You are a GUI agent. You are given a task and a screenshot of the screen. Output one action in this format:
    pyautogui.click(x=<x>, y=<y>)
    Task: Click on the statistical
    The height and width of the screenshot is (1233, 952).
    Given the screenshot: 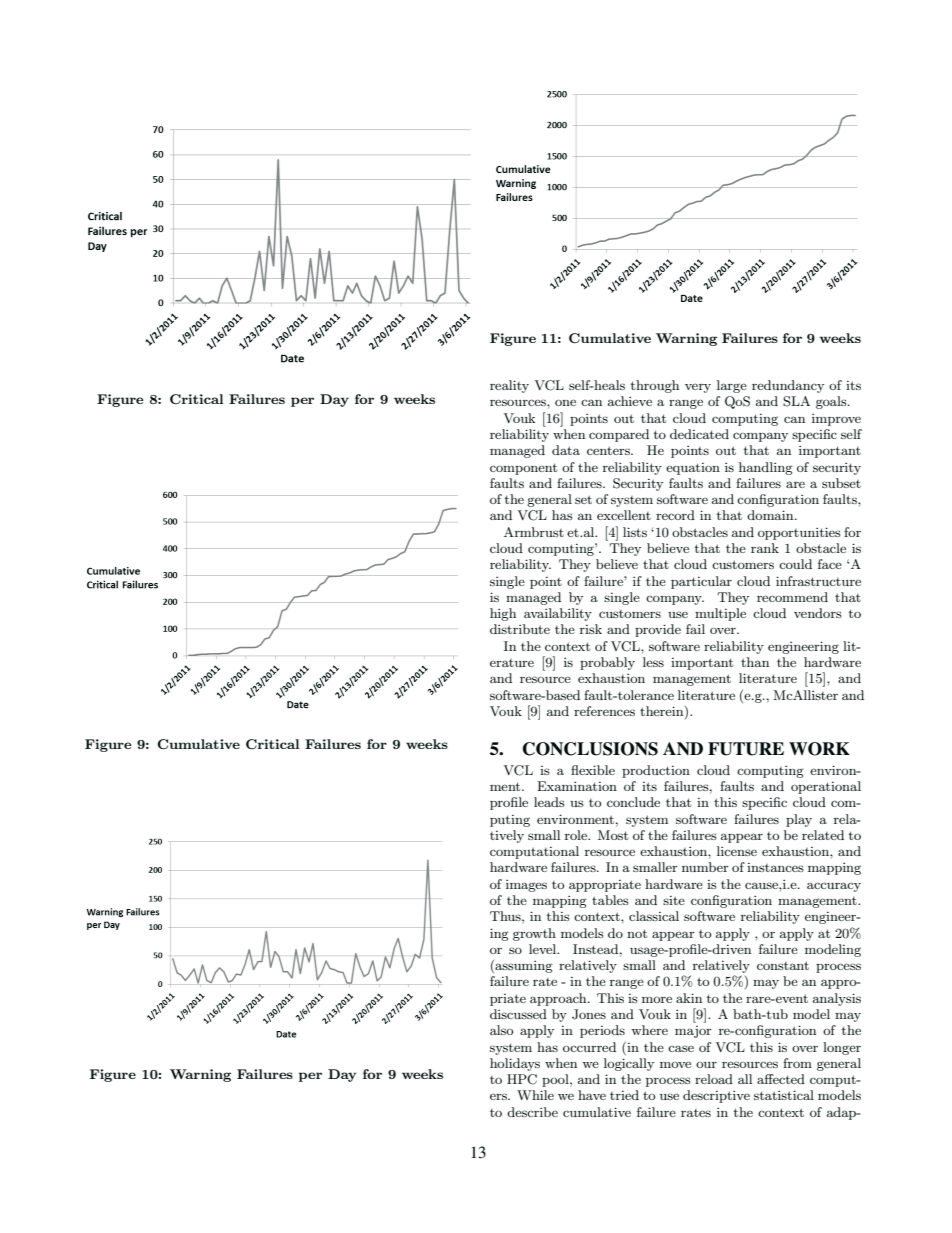 What is the action you would take?
    pyautogui.click(x=784, y=1095)
